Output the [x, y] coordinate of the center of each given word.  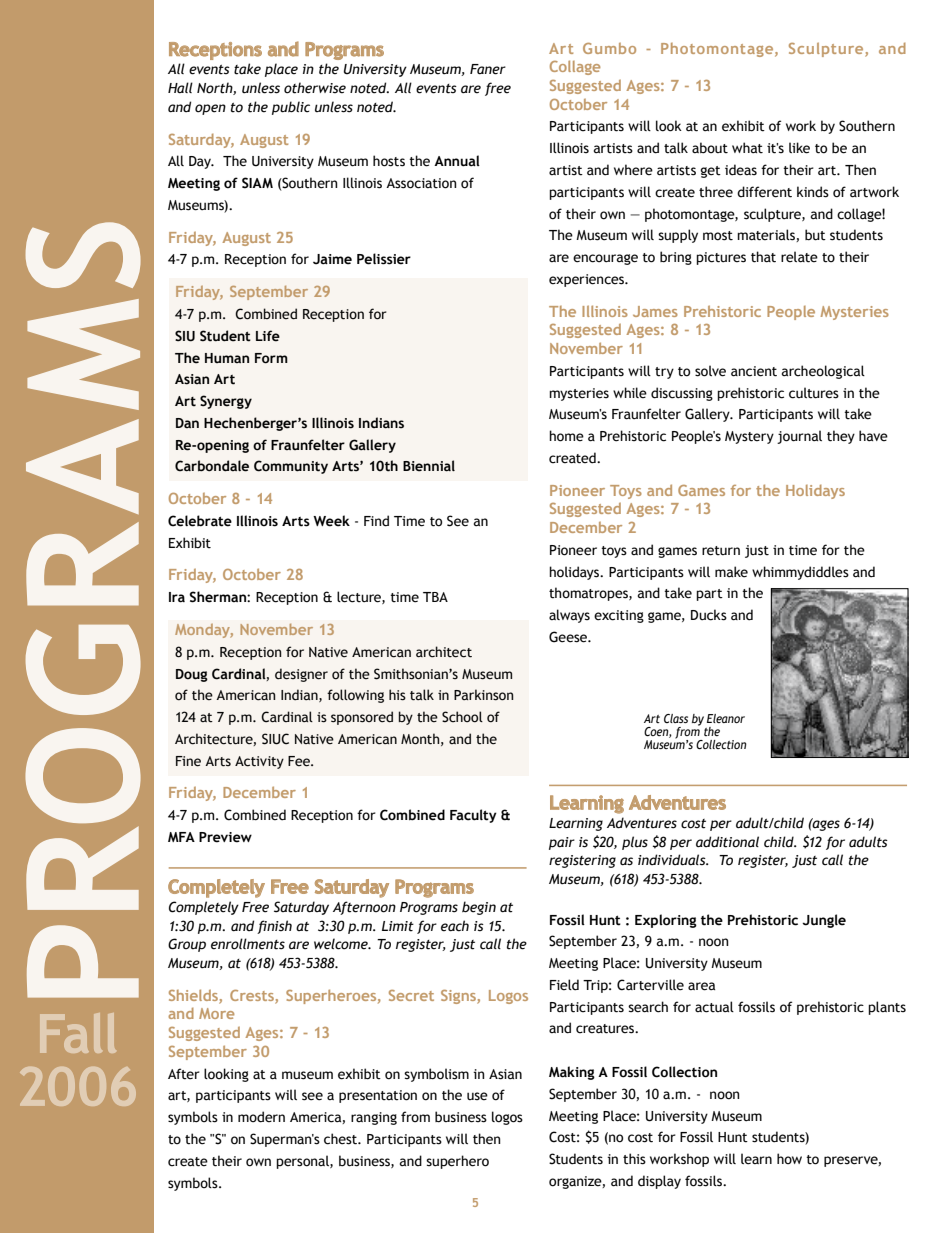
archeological [823, 372]
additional [727, 842]
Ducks [709, 615]
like [799, 148]
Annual [457, 161]
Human [227, 358]
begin [479, 908]
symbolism [436, 1075]
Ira [177, 597]
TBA [435, 597]
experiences [587, 280]
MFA [181, 837]
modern [261, 1117]
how [789, 1158]
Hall [180, 88]
